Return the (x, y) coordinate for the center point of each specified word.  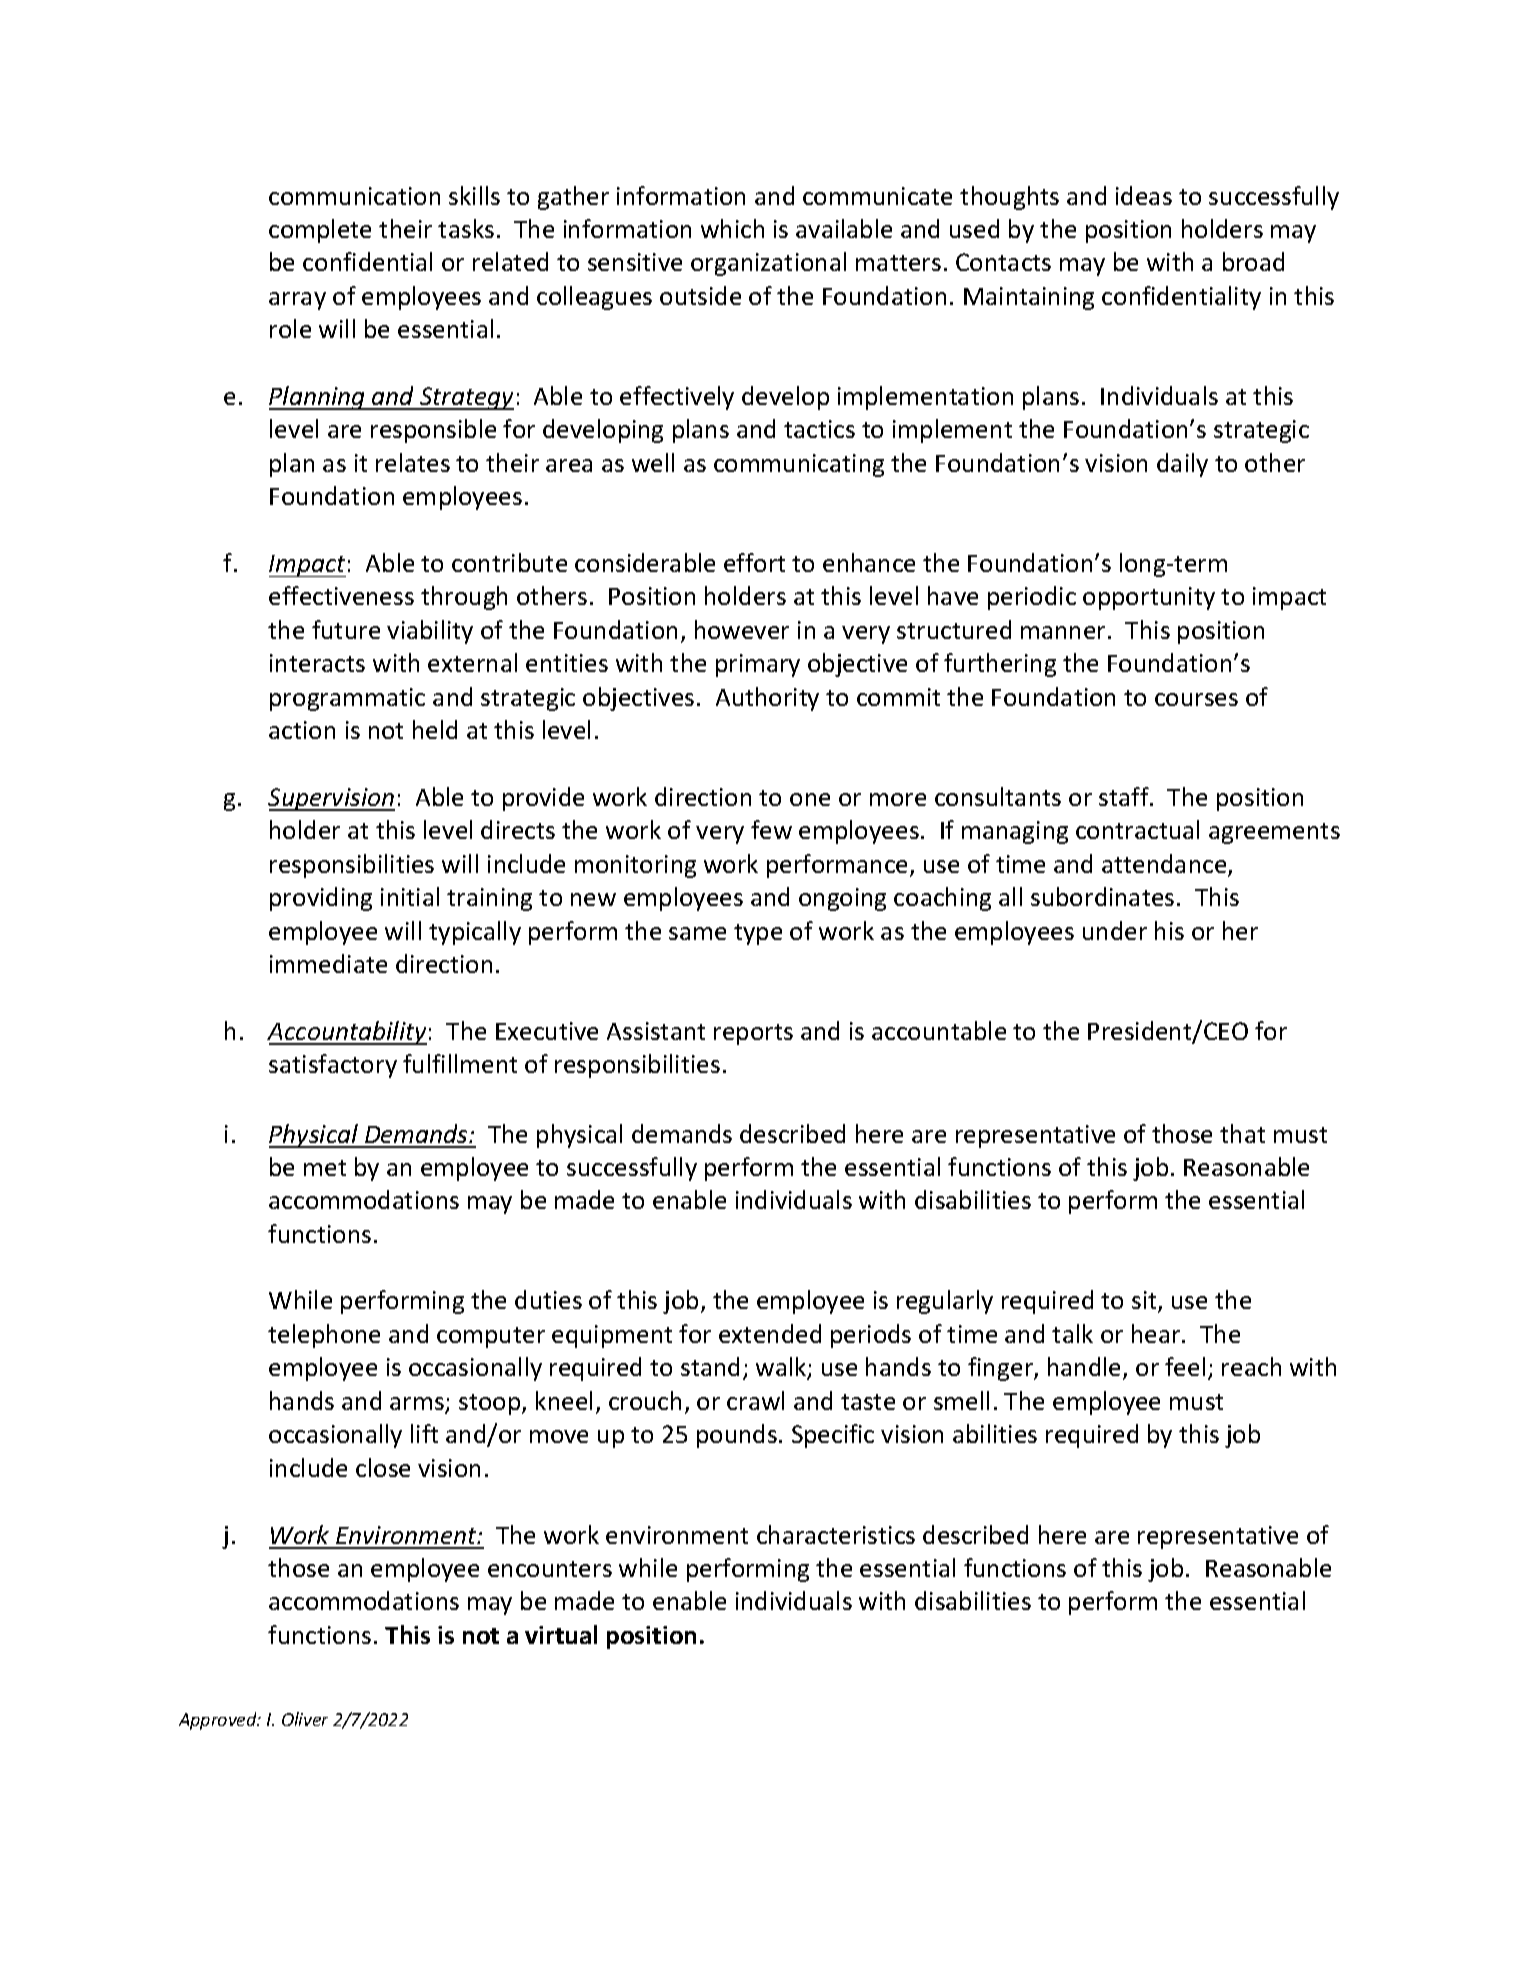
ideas (1144, 195)
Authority (767, 699)
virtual (561, 1634)
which (732, 228)
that (1242, 1133)
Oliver (305, 1719)
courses (1196, 699)
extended (770, 1333)
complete (320, 231)
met (325, 1168)
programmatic (347, 699)
